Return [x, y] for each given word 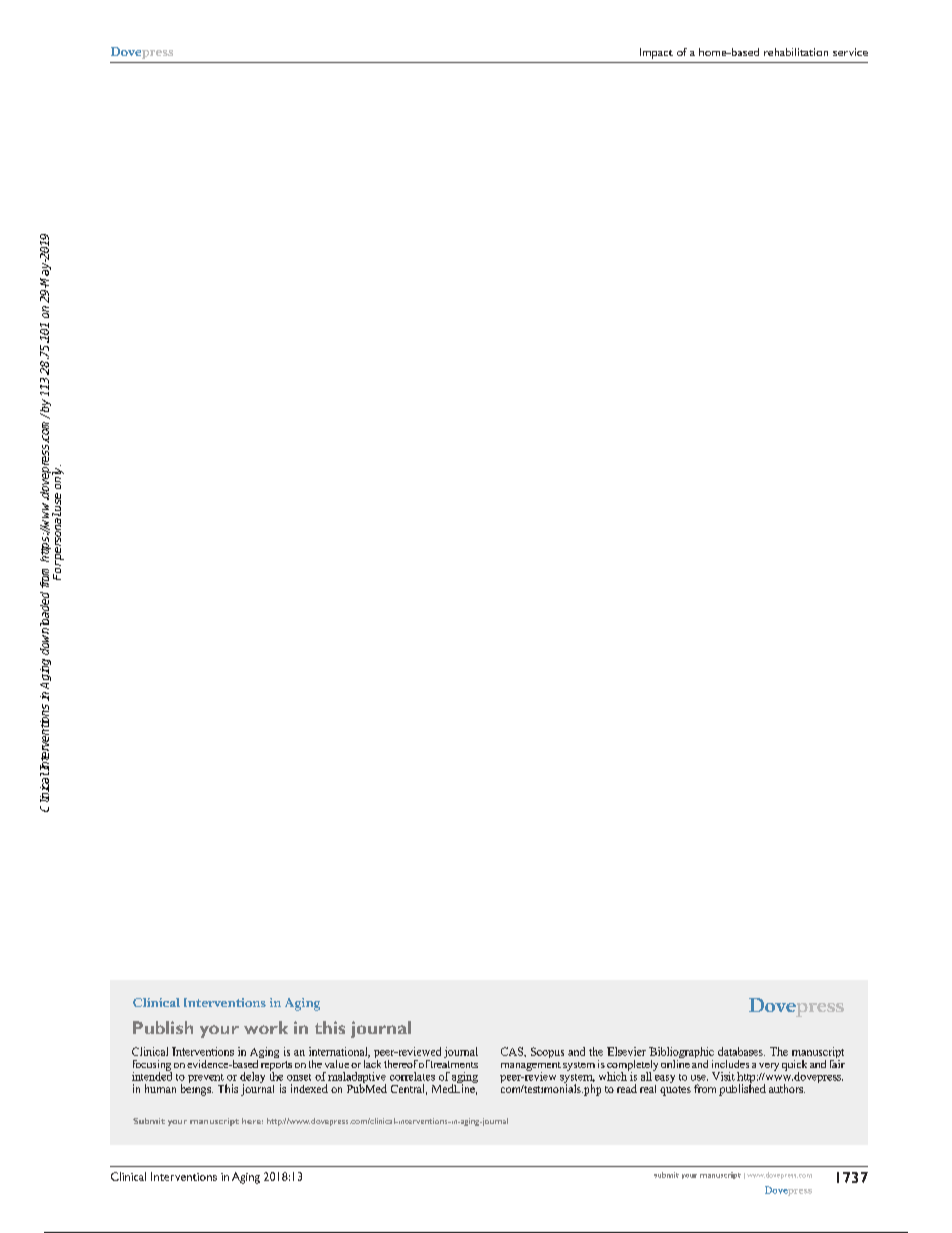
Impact [656, 53]
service [850, 52]
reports [276, 1067]
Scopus [547, 1052]
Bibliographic [681, 1054]
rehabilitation [796, 52]
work [266, 1027]
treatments [453, 1064]
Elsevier [626, 1051]
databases [741, 1051]
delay [252, 1079]
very [769, 1067]
